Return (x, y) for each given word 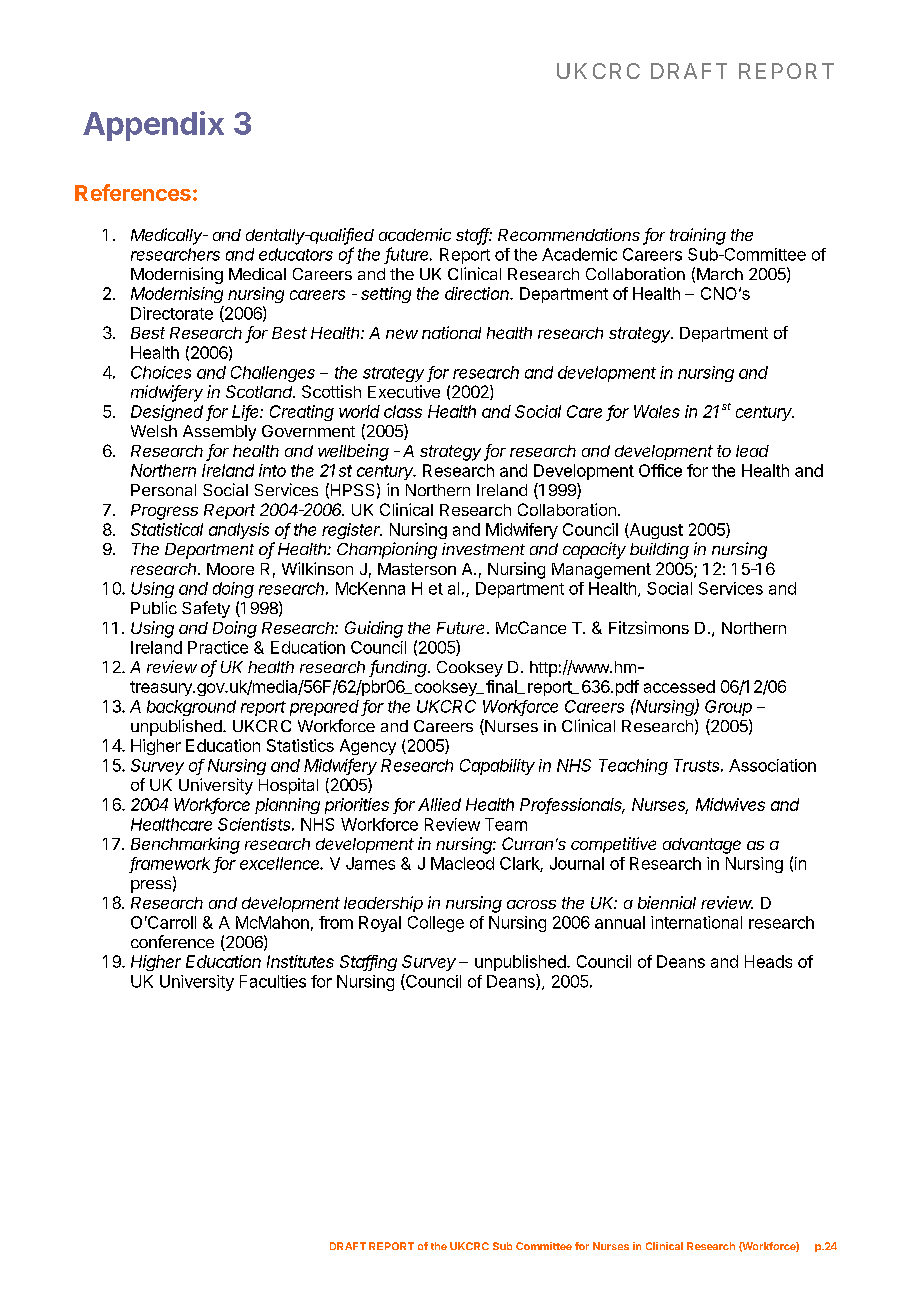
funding (399, 668)
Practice (218, 647)
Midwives (730, 804)
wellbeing (353, 452)
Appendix (153, 126)
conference (172, 941)
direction (478, 293)
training (698, 236)
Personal (163, 490)
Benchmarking (185, 845)
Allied (439, 804)
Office (660, 470)
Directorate (172, 313)
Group (728, 708)
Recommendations (569, 234)
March (720, 274)
